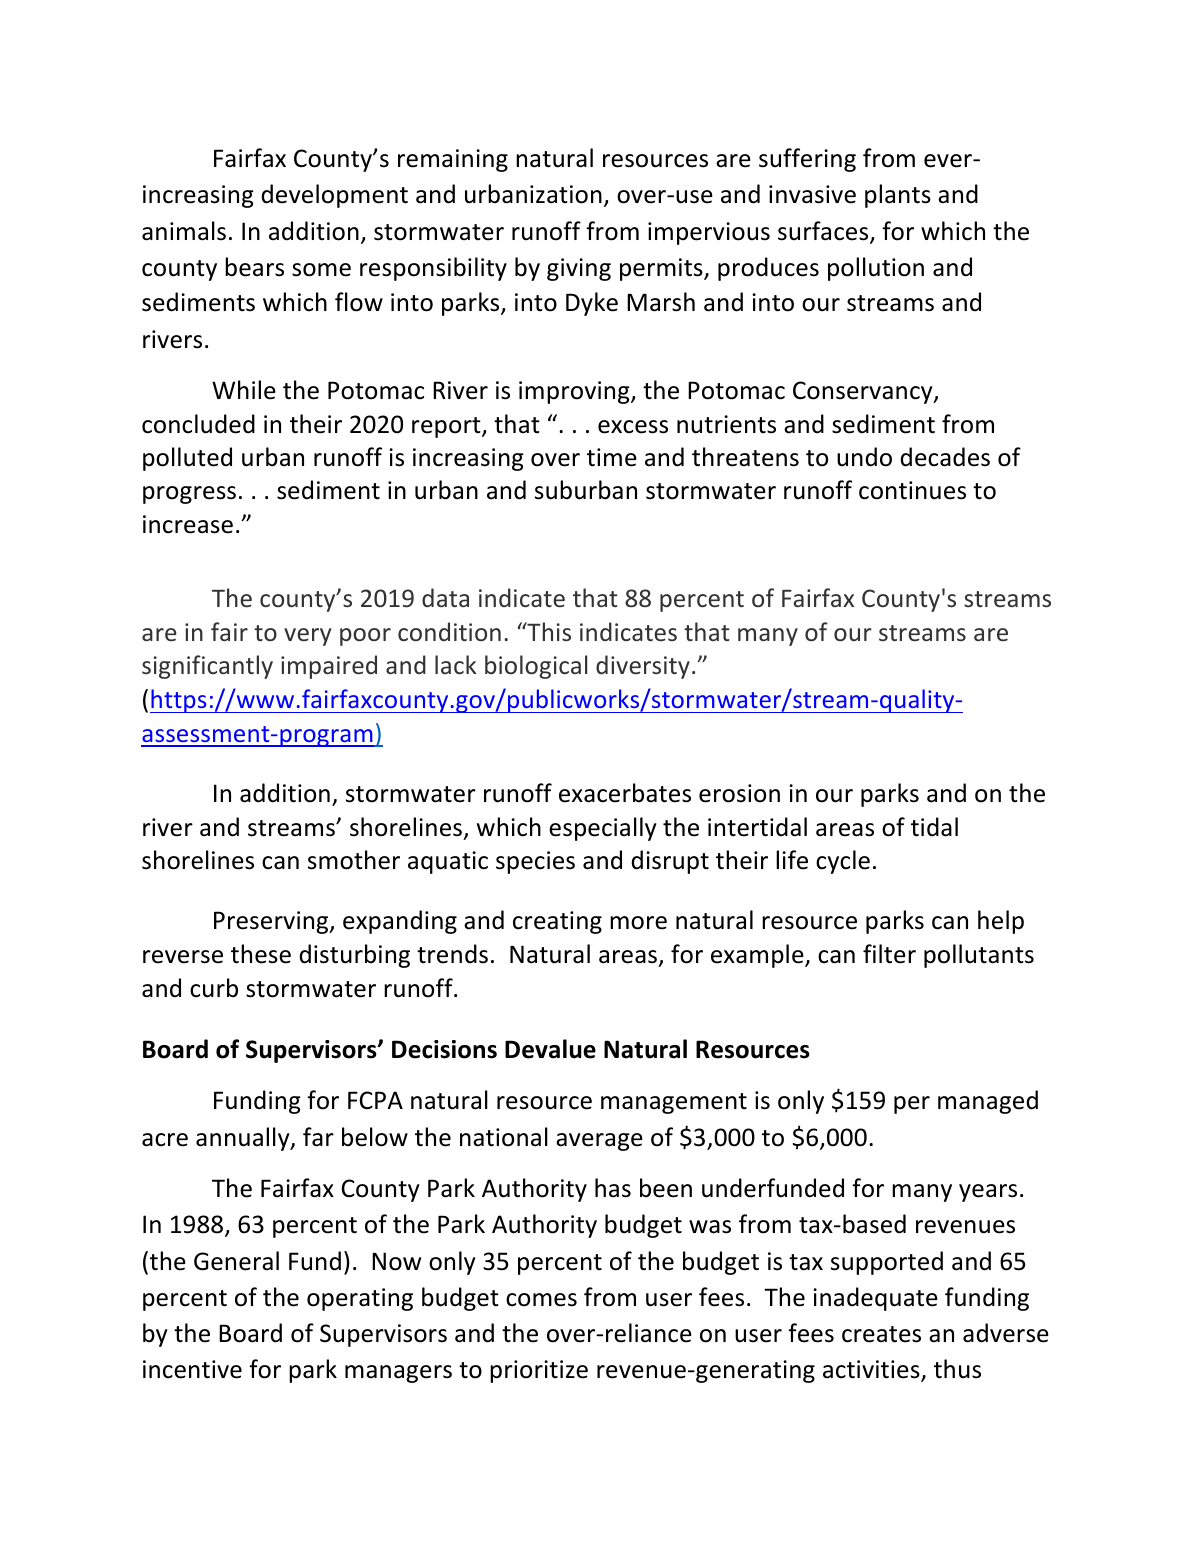 This document has width=1198, height=1550. Describe the element at coordinates (898, 196) in the document. I see `plants` at that location.
